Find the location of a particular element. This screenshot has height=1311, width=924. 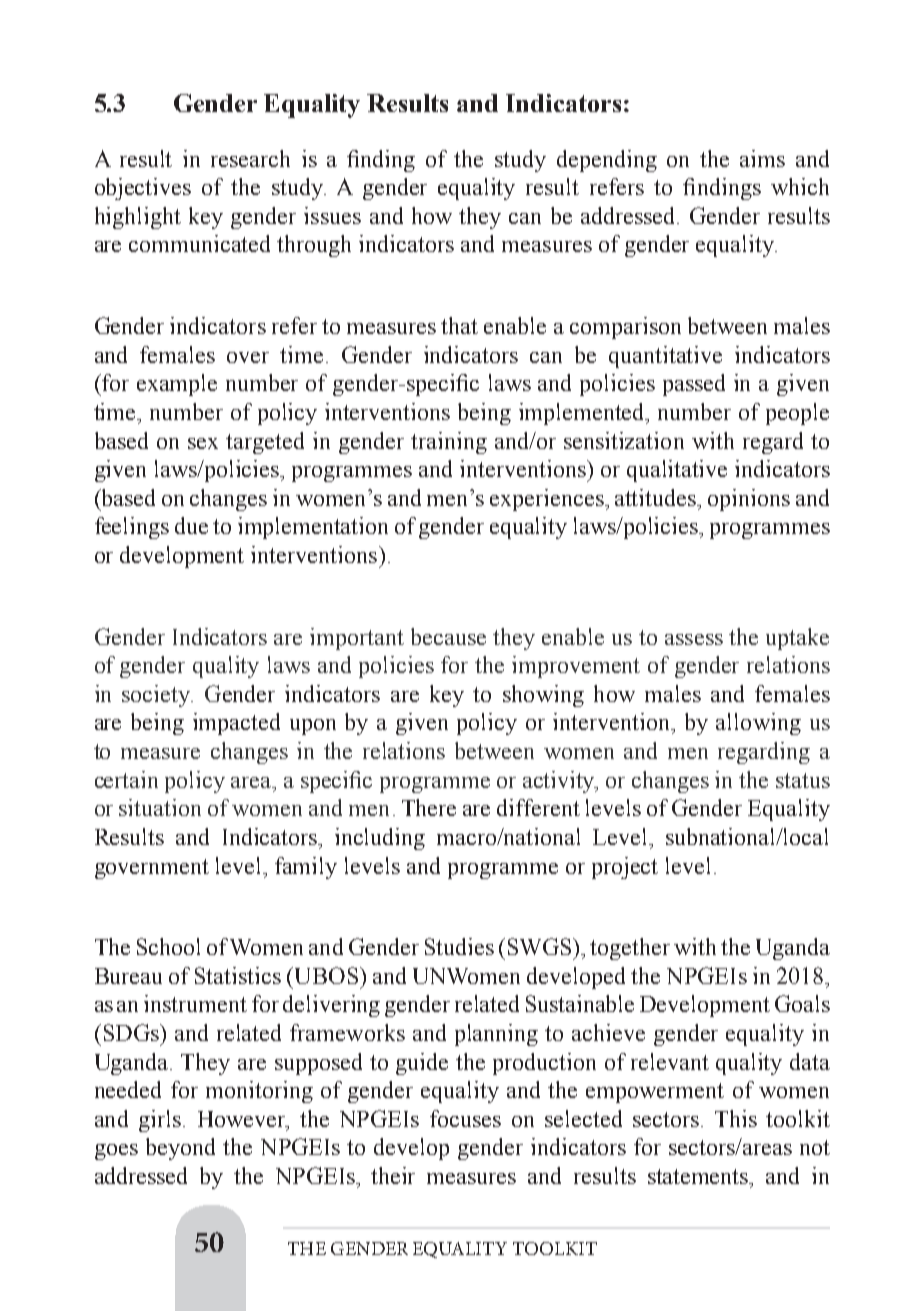

focuses is located at coordinates (465, 1118).
